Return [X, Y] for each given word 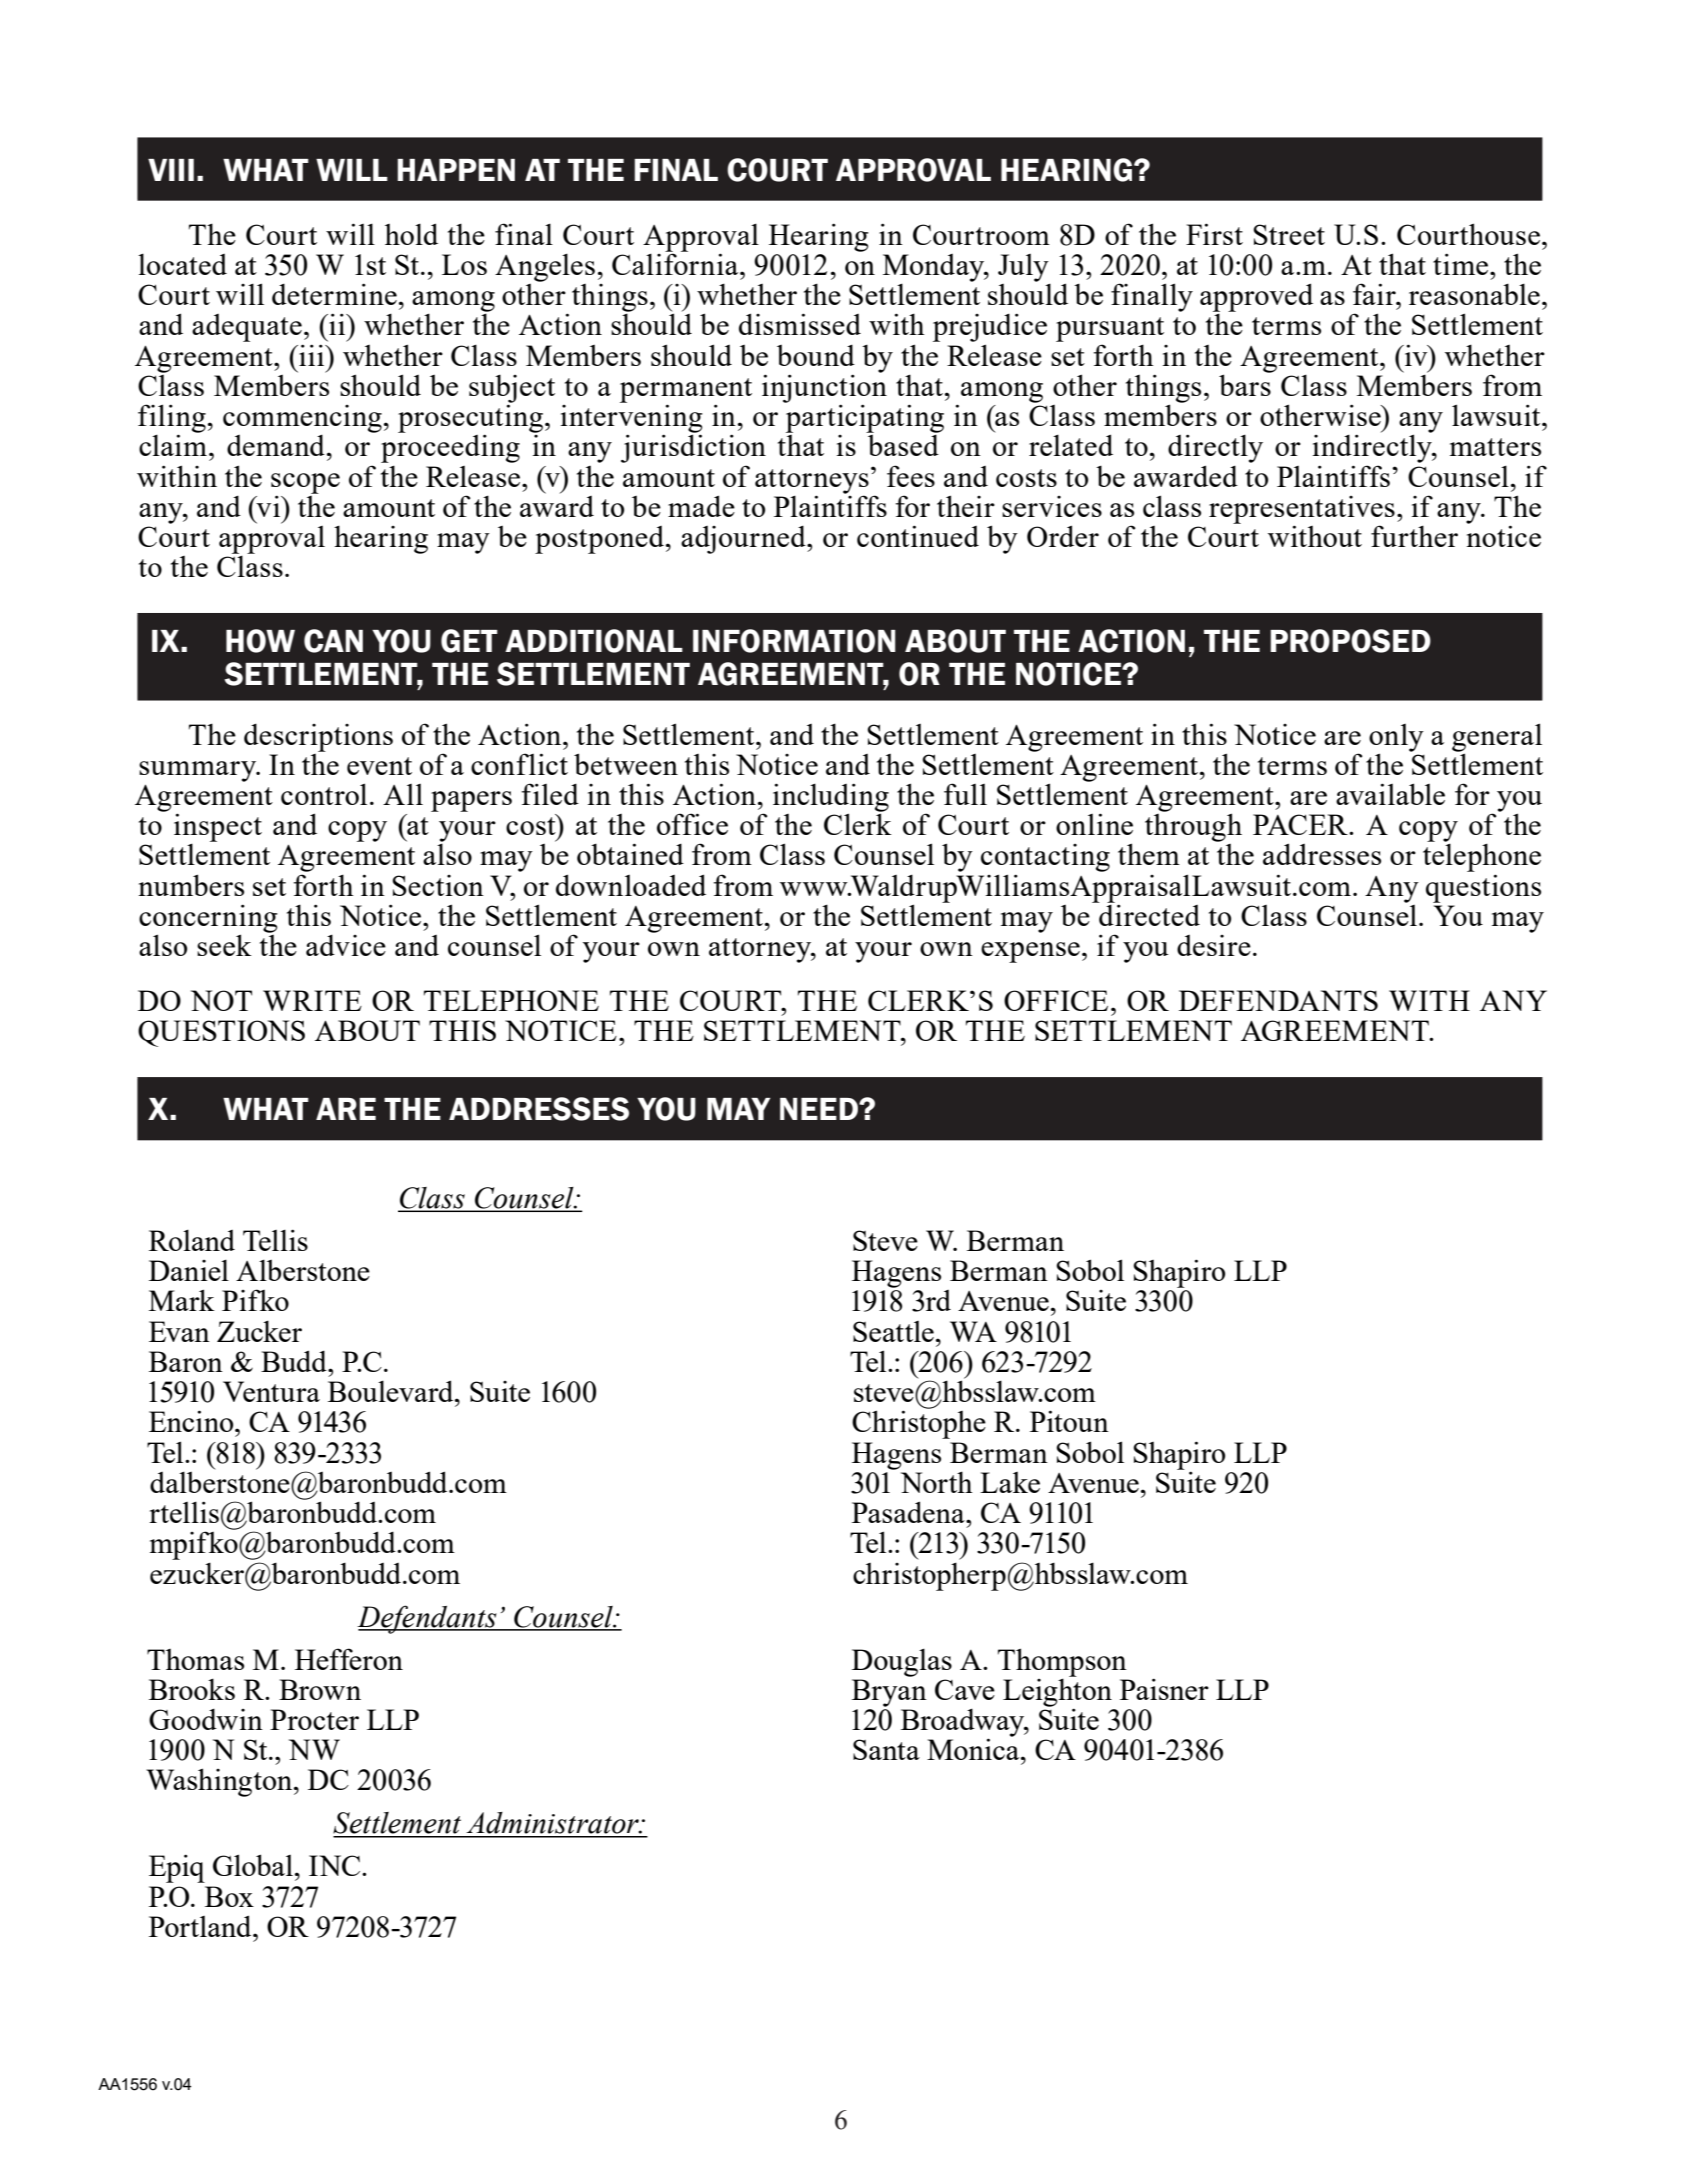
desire [1214, 945]
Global [253, 1865]
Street [1289, 234]
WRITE [312, 1000]
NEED [820, 1109]
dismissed [800, 324]
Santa [886, 1749]
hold [411, 234]
